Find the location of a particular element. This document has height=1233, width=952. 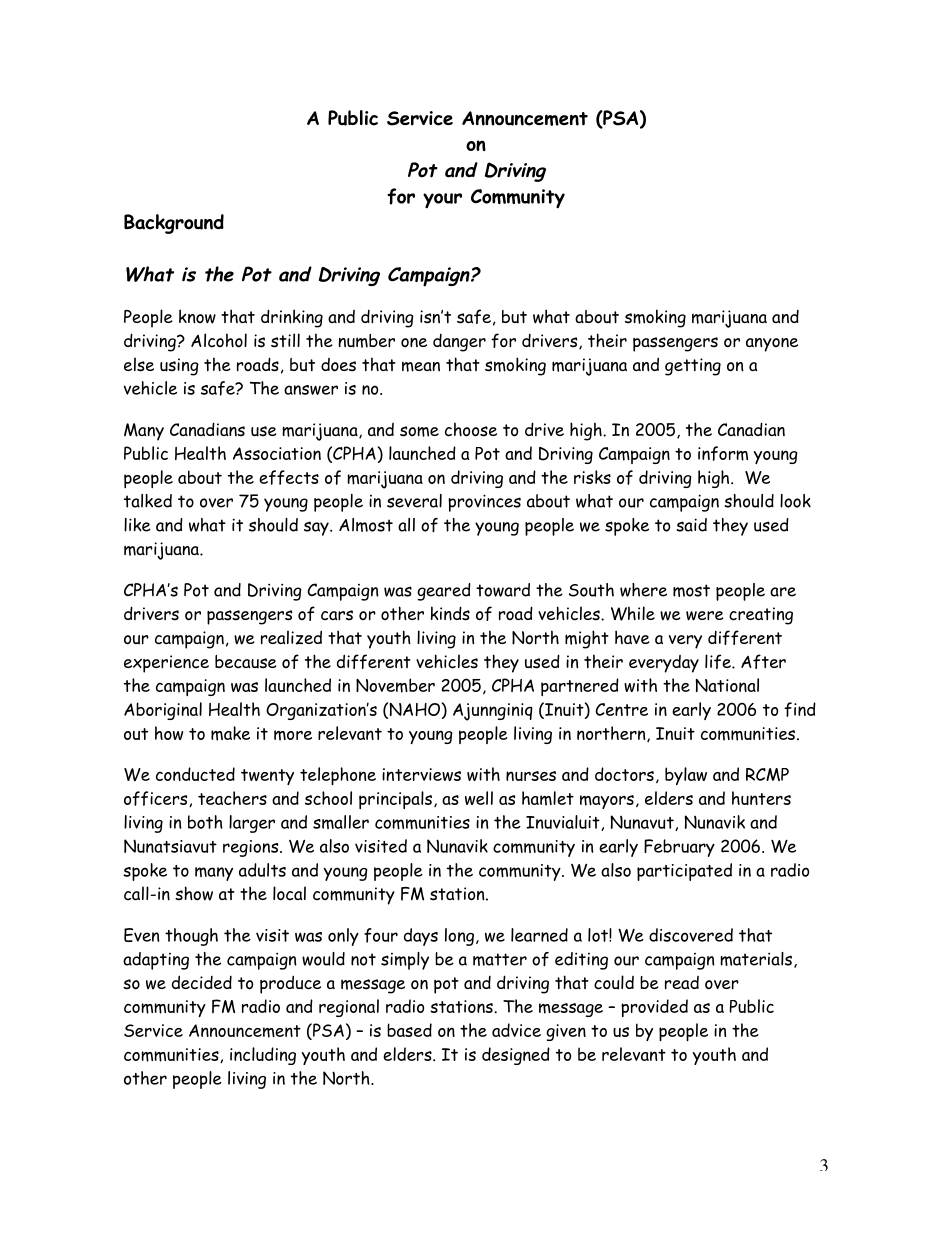

kinds is located at coordinates (450, 613).
